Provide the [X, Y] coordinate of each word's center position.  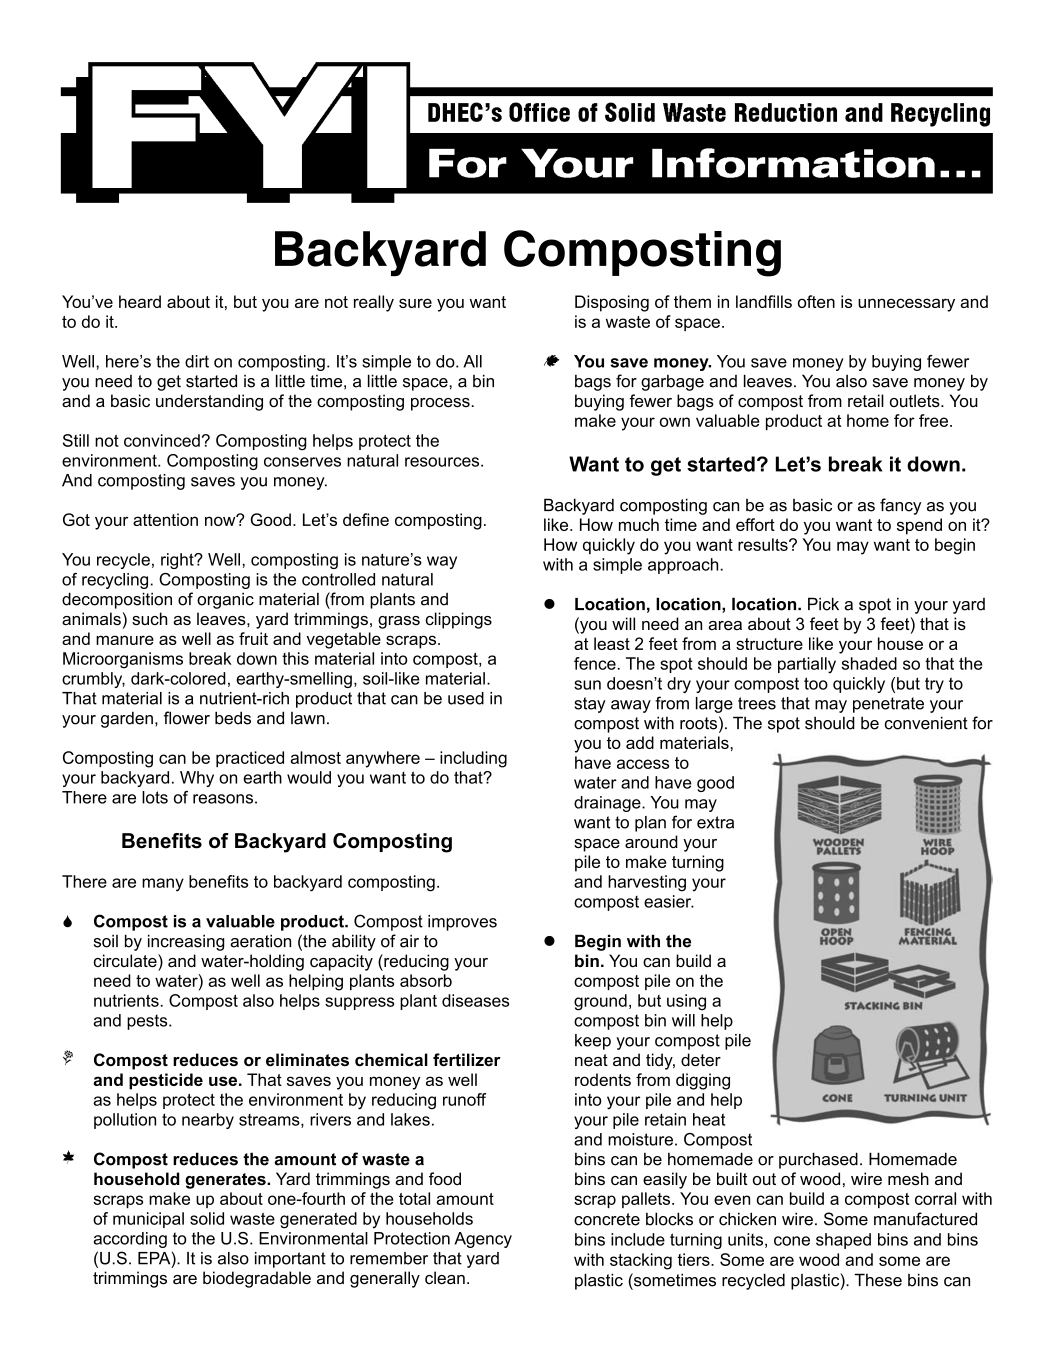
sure [415, 303]
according [130, 1240]
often [816, 301]
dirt [197, 361]
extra [715, 822]
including [473, 759]
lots [155, 797]
